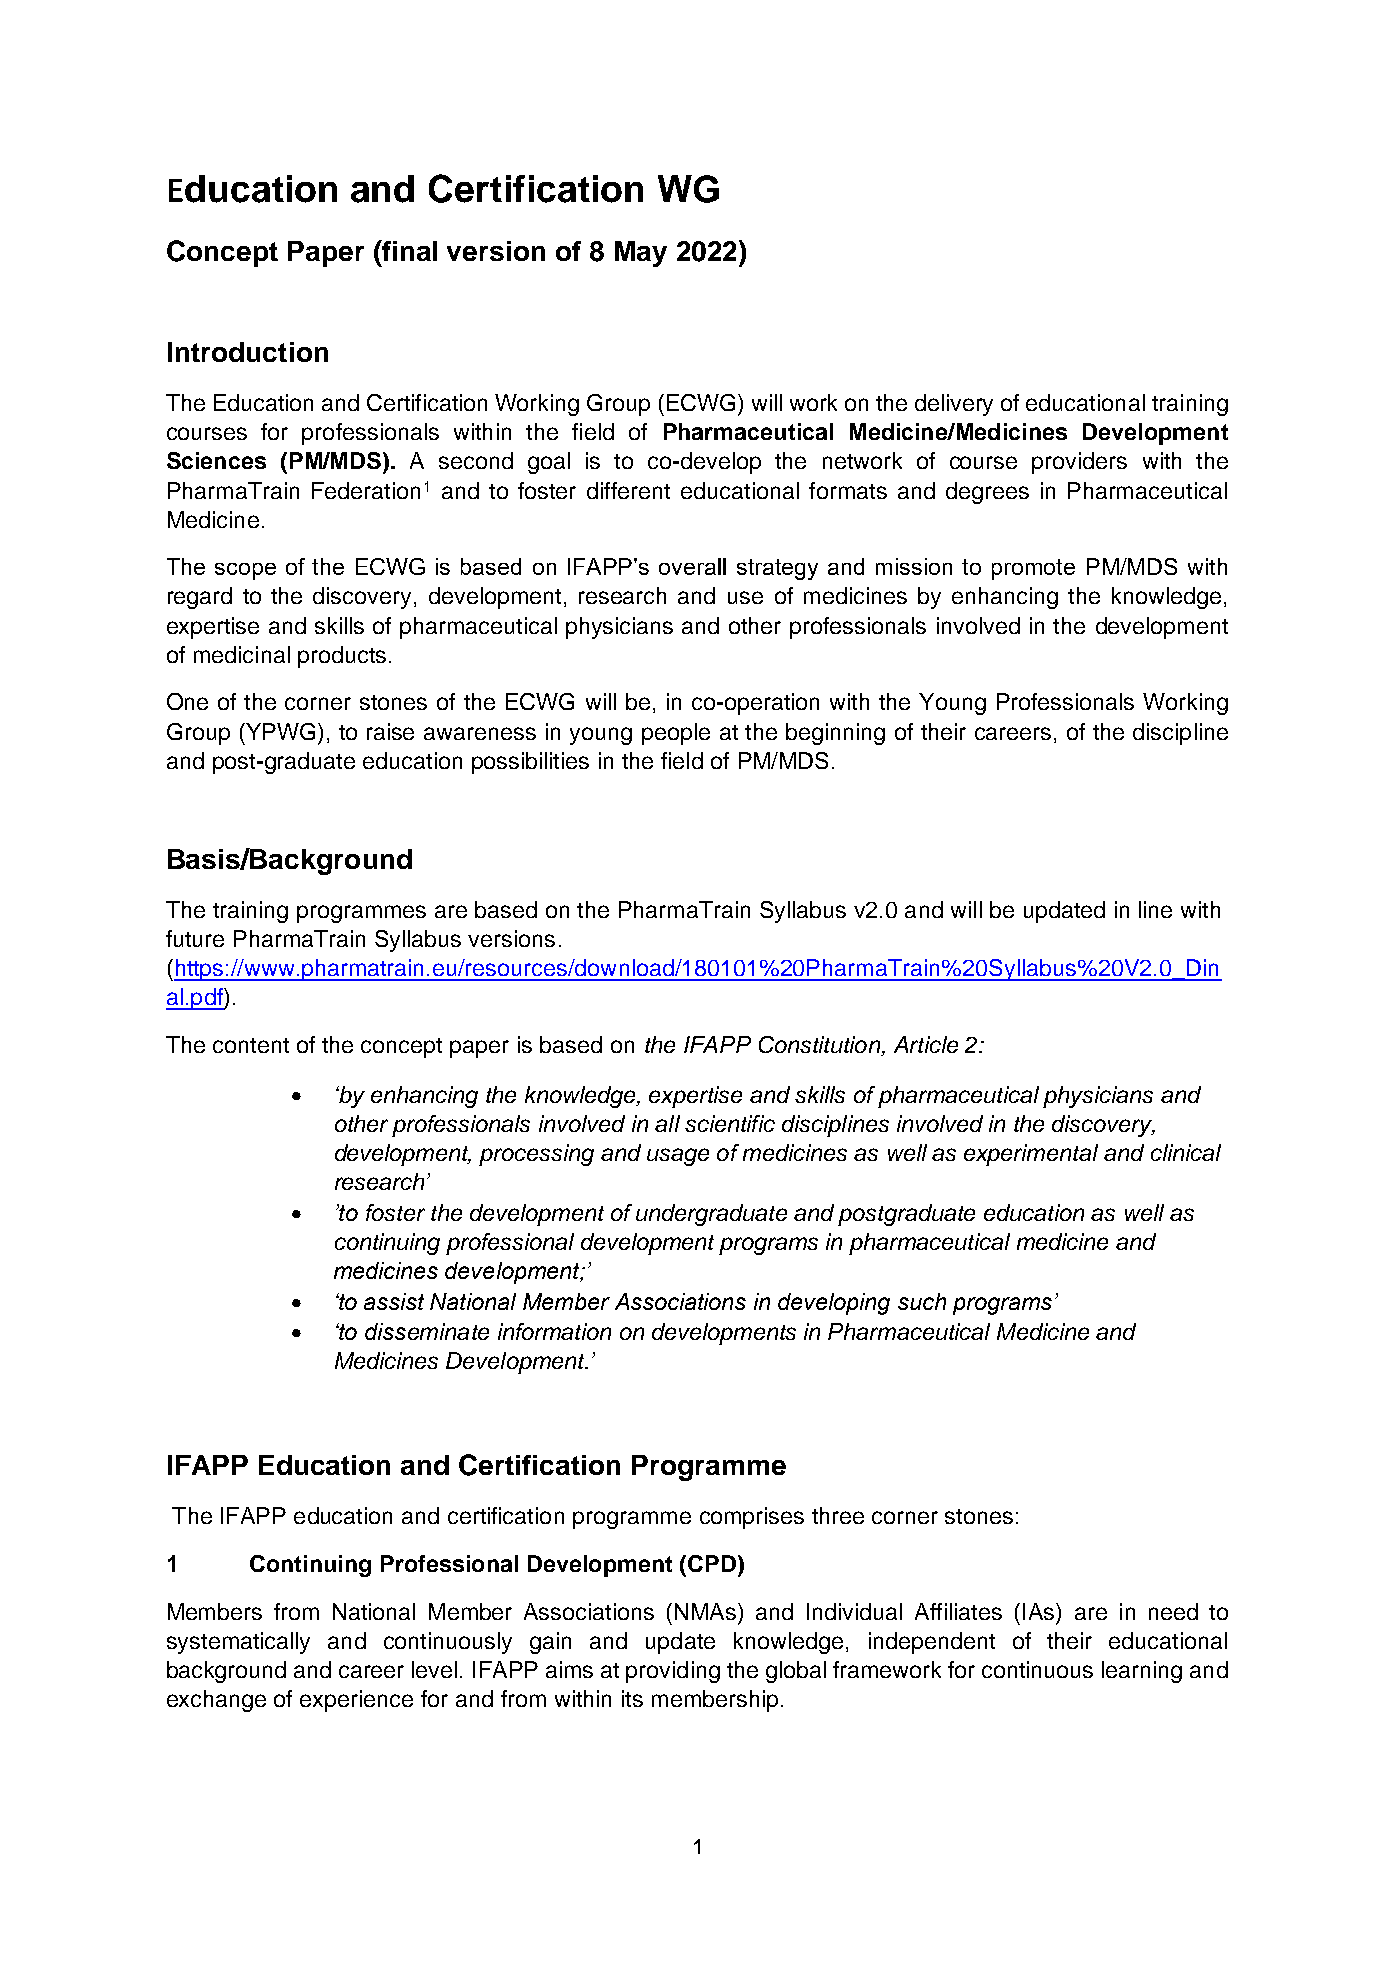  Describe the element at coordinates (251, 1045) in the screenshot. I see `content` at that location.
